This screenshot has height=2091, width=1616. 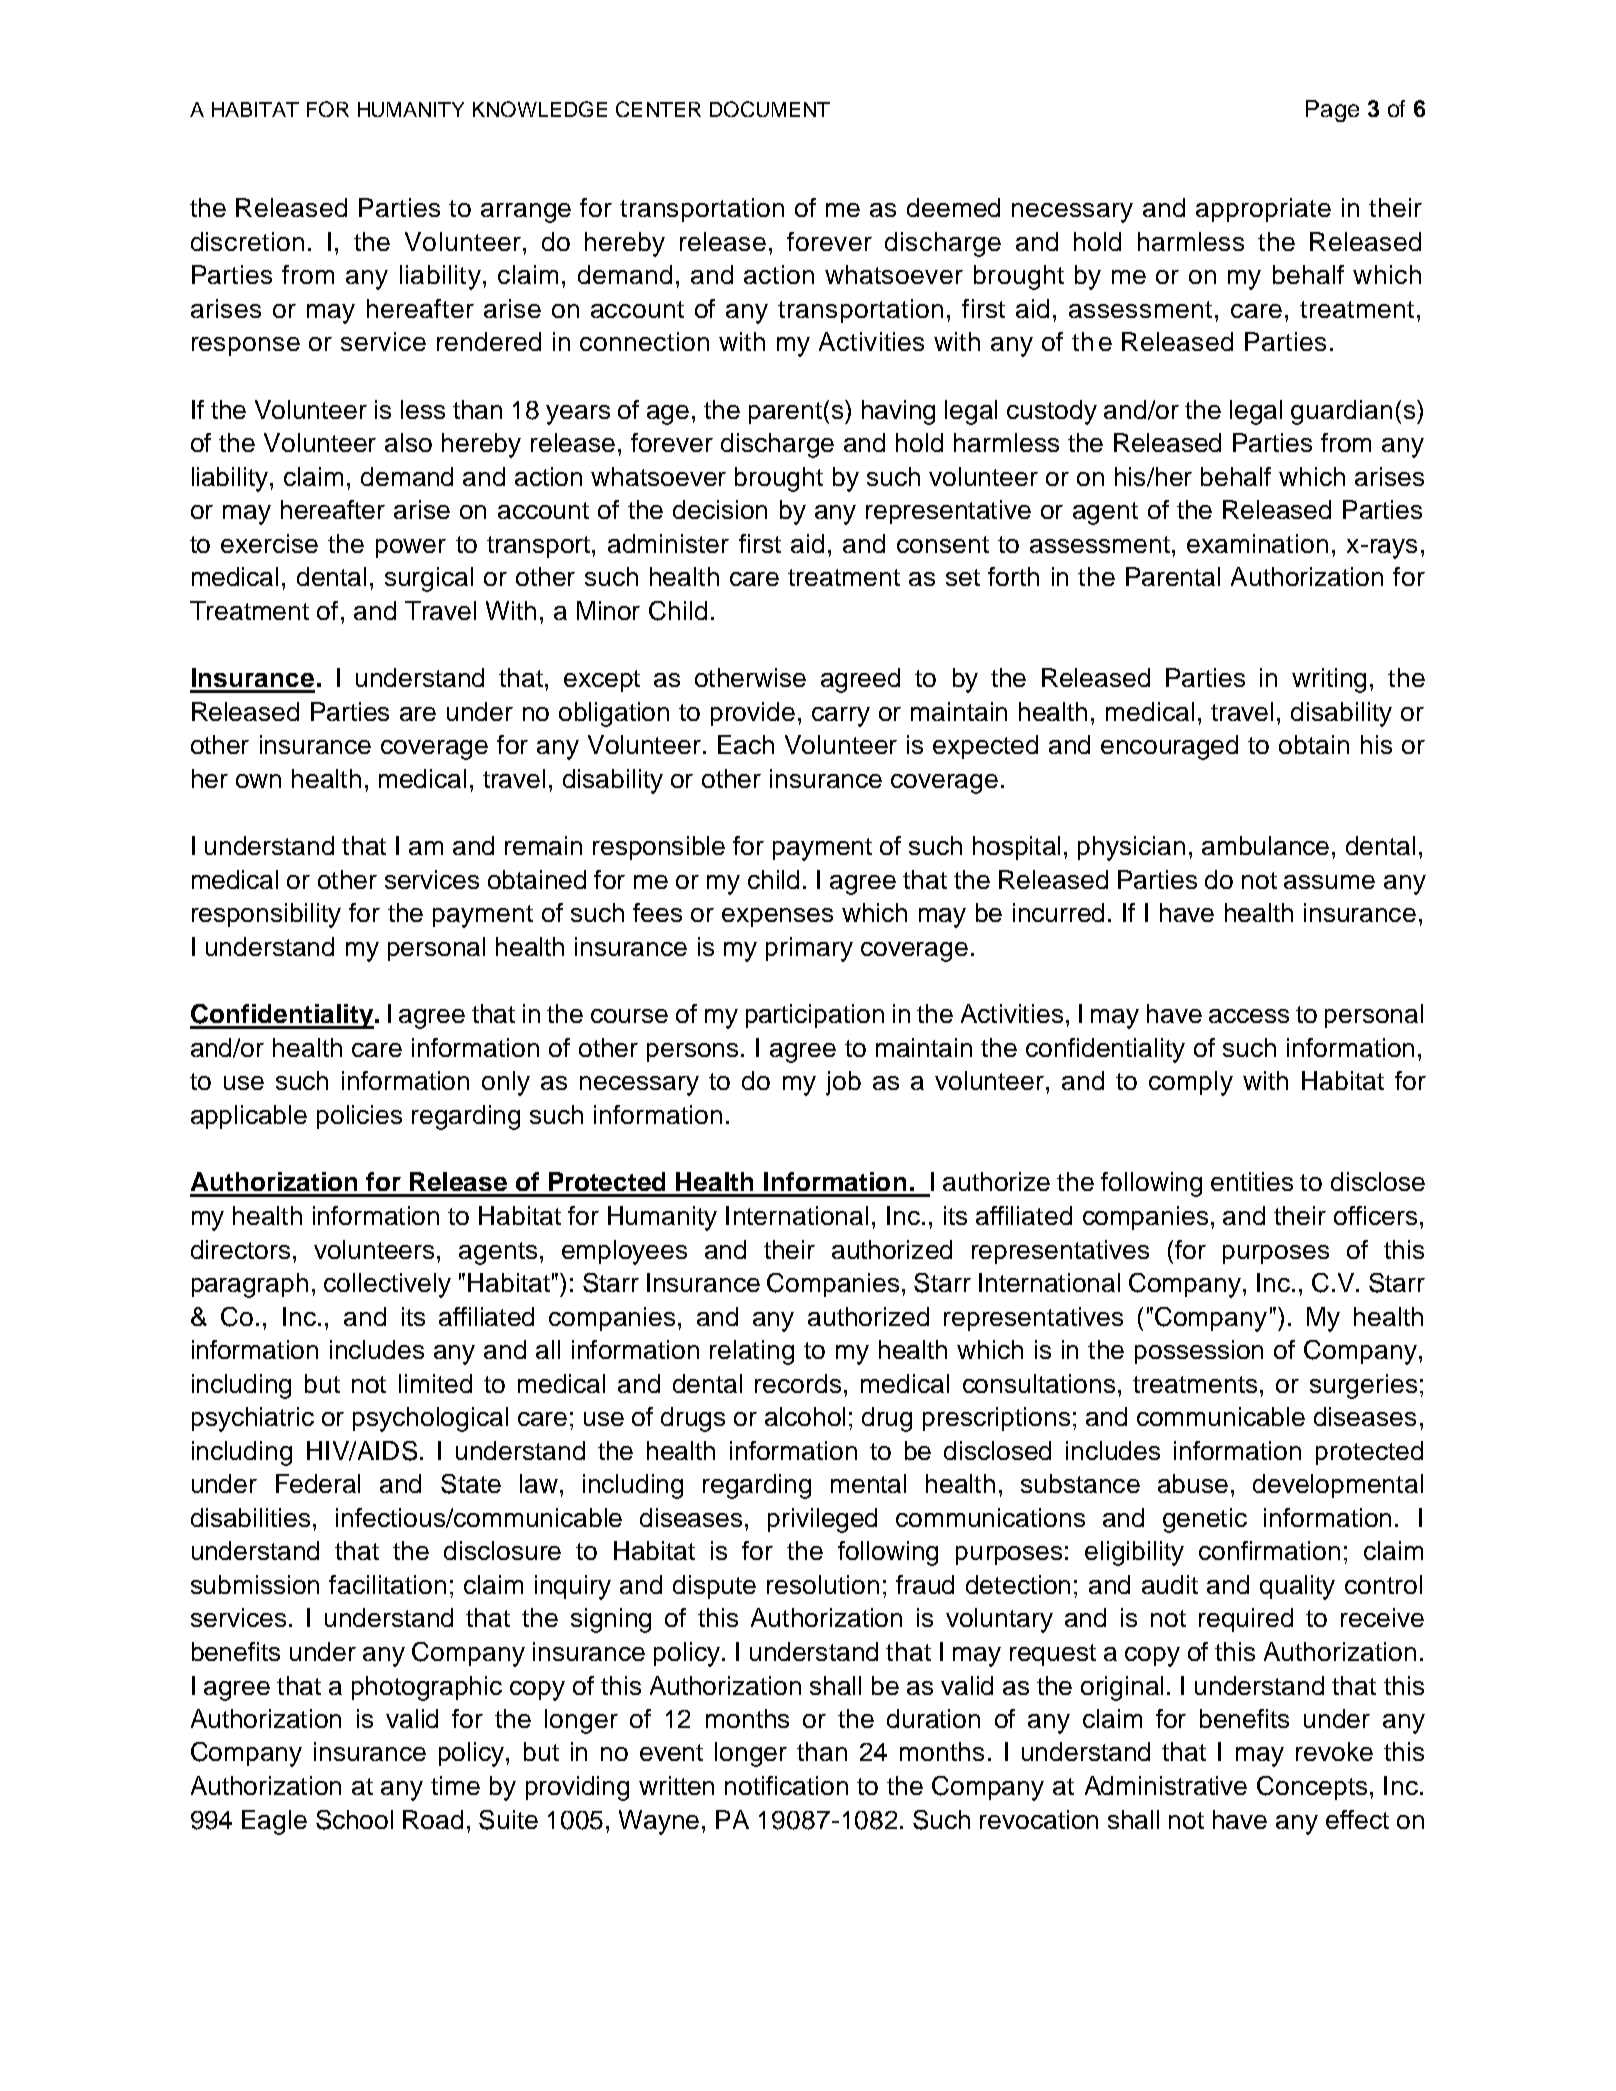 I want to click on access, so click(x=1249, y=1016).
